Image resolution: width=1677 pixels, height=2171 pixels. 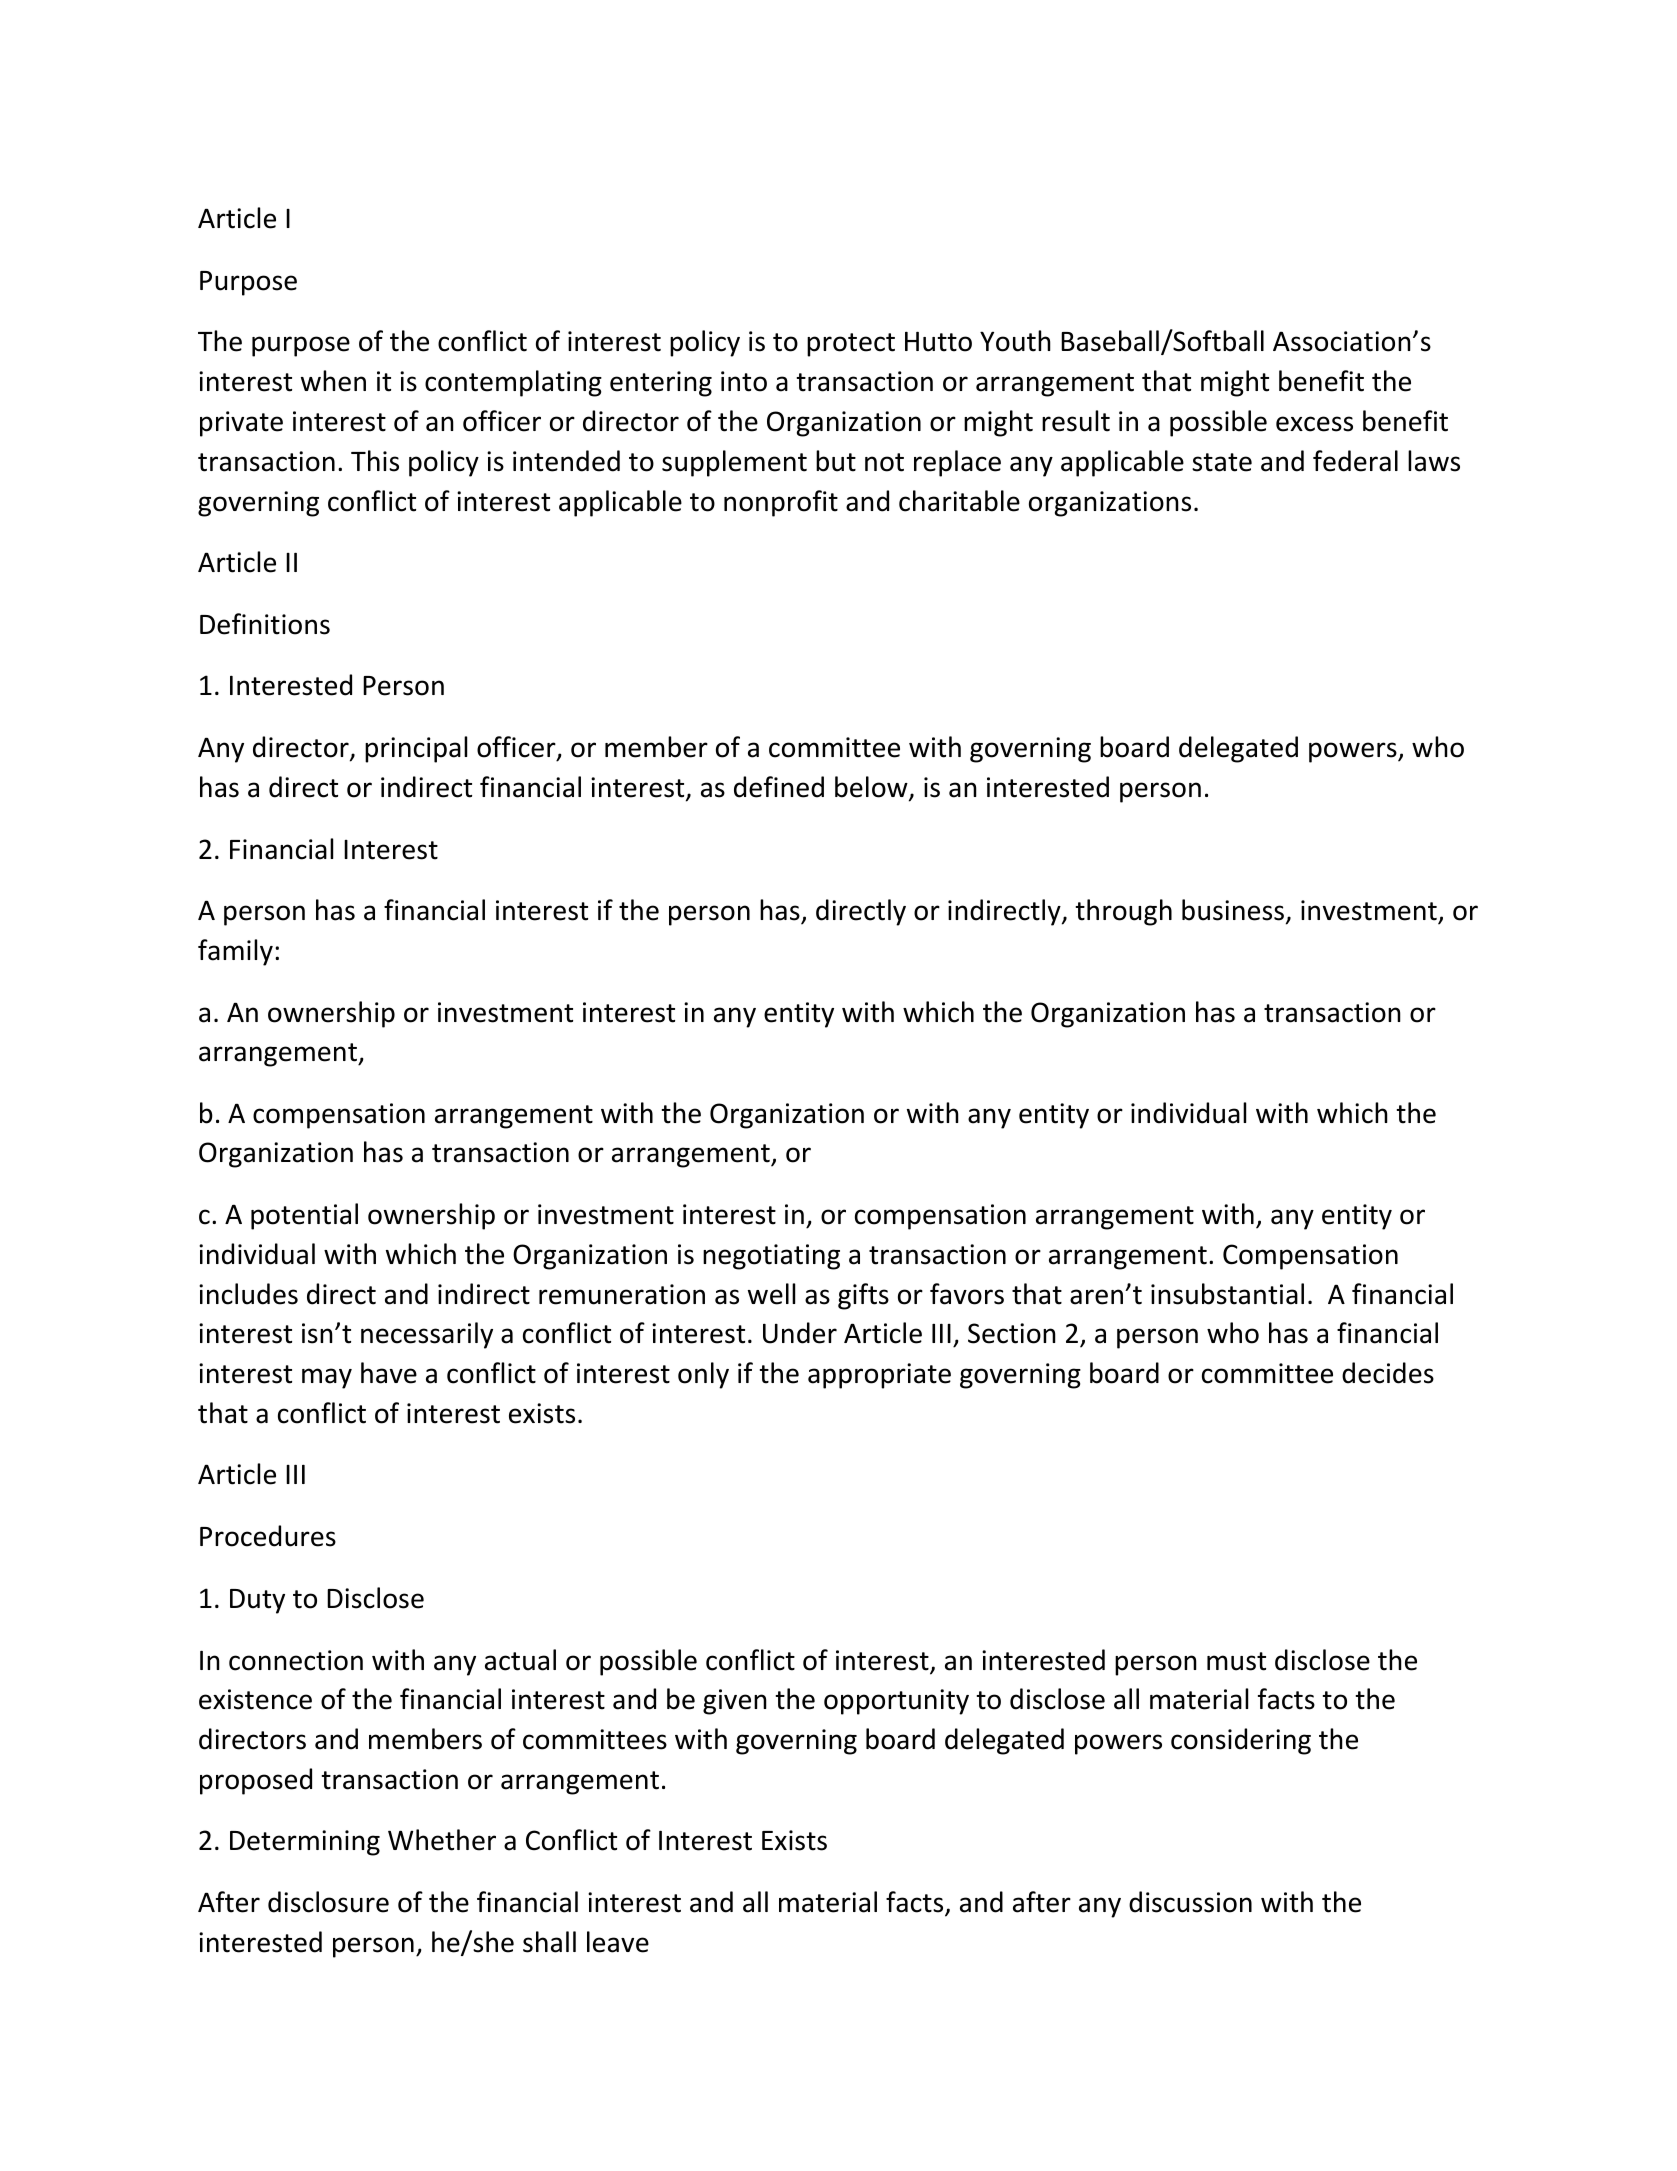 What do you see at coordinates (872, 788) in the screenshot?
I see `below` at bounding box center [872, 788].
